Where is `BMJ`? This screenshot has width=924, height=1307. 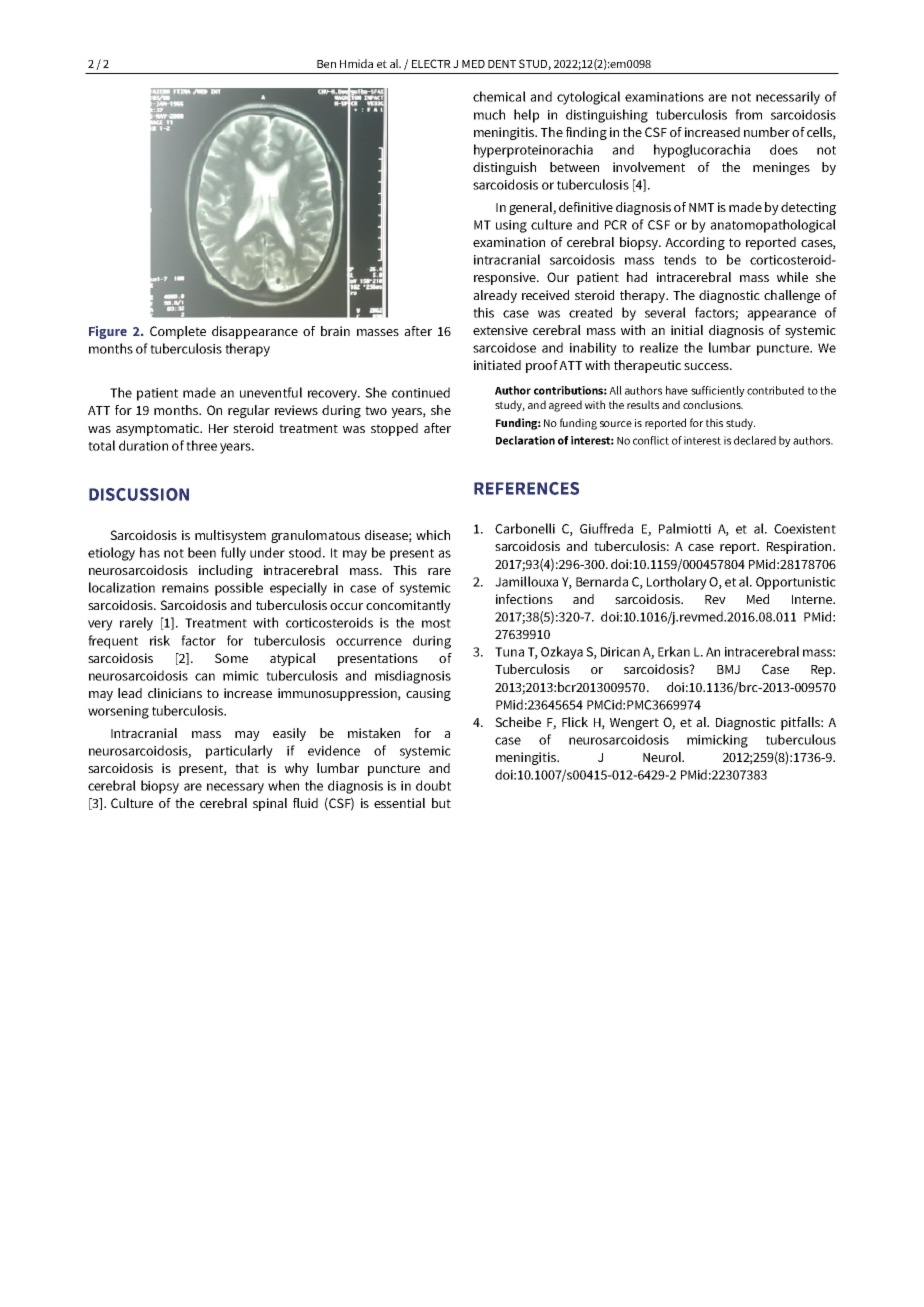
BMJ is located at coordinates (728, 669).
